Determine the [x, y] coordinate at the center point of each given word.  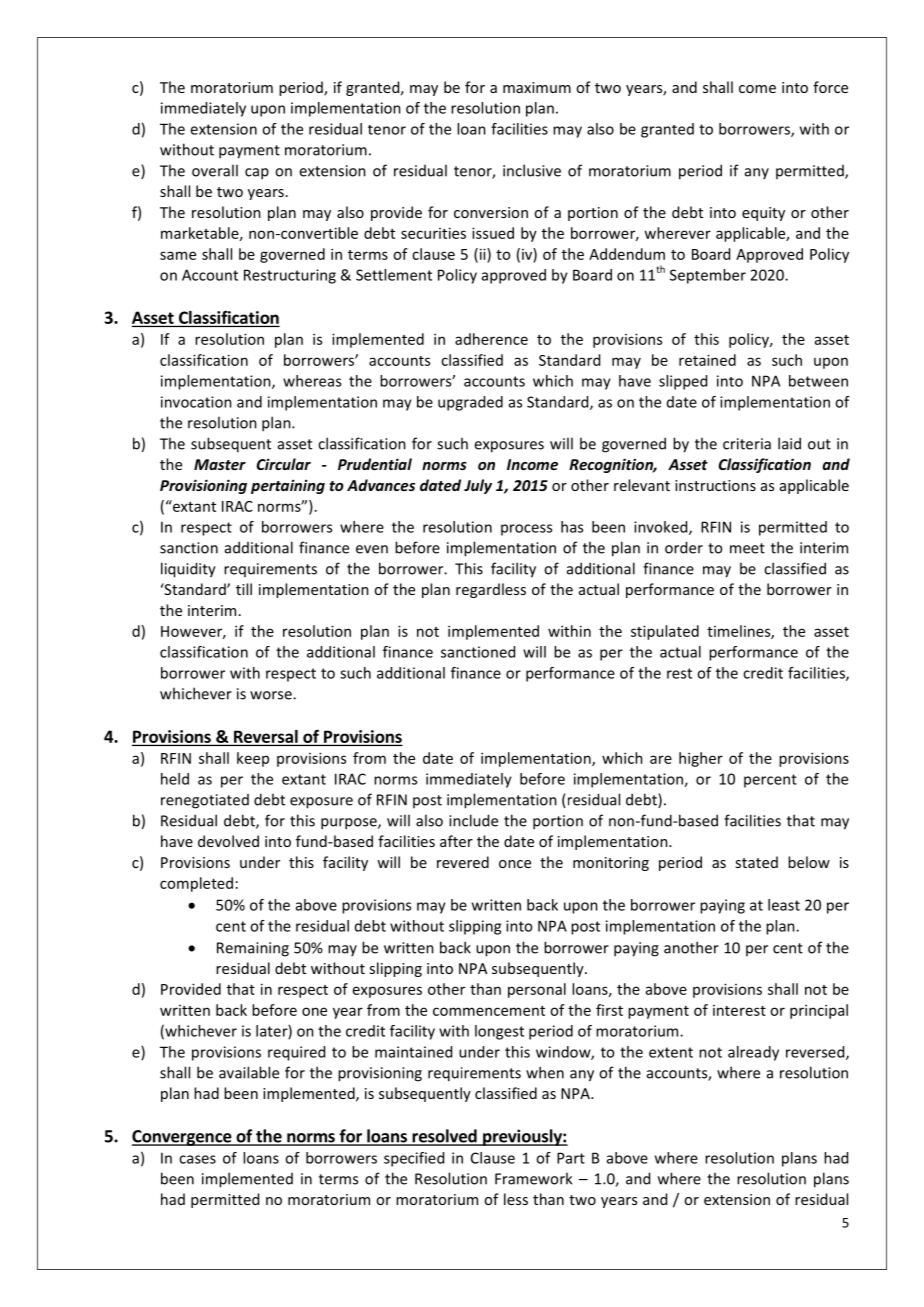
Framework [533, 1178]
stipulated [665, 632]
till [244, 589]
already [753, 1053]
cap [257, 174]
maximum [537, 87]
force [830, 87]
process [526, 530]
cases [197, 1159]
